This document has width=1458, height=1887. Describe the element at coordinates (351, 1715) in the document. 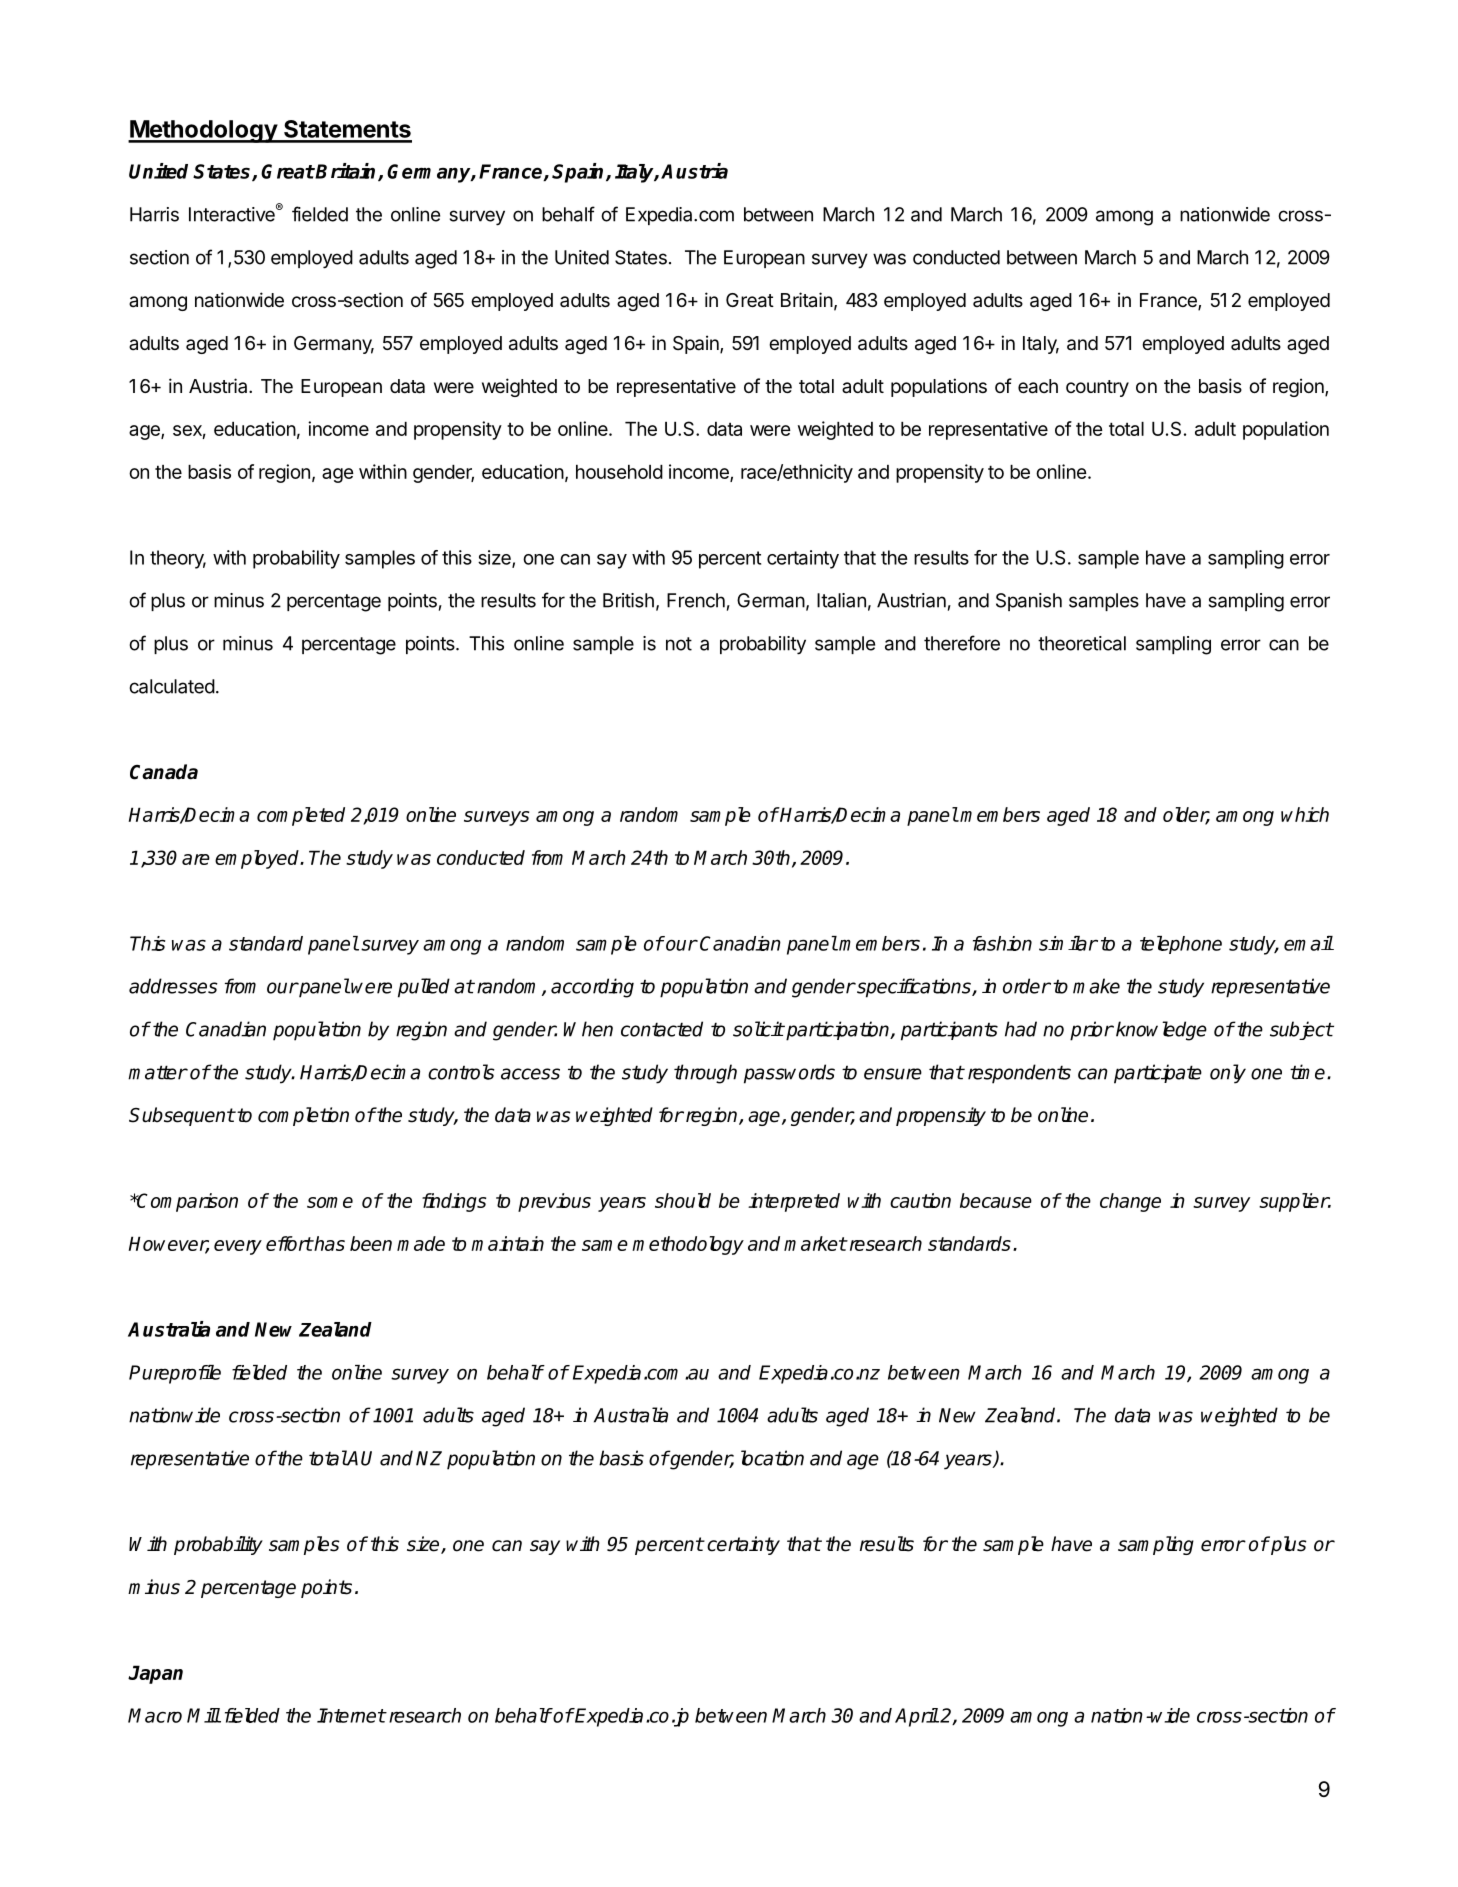

I see `Internet` at that location.
